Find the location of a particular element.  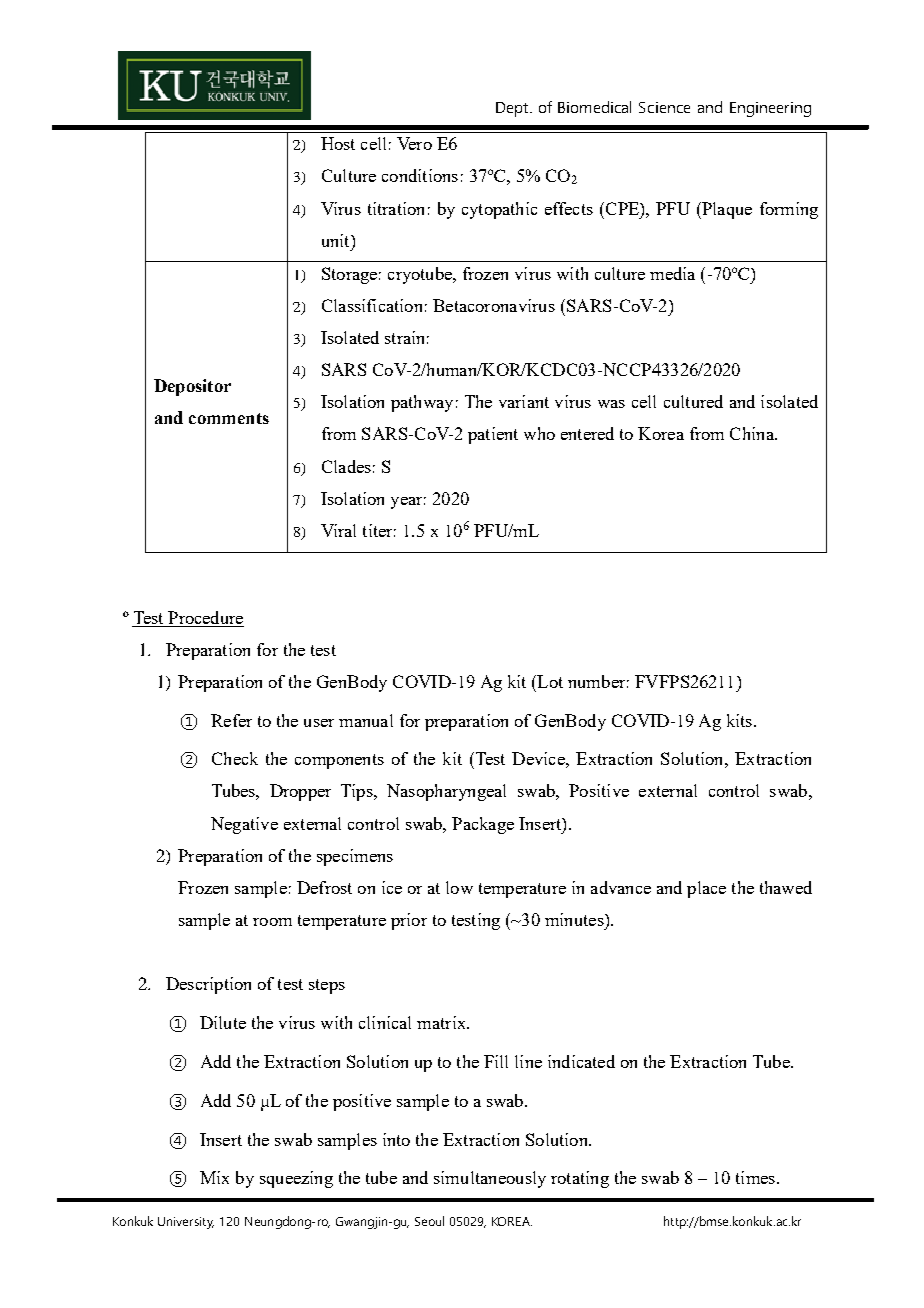

squeezing is located at coordinates (296, 1179).
